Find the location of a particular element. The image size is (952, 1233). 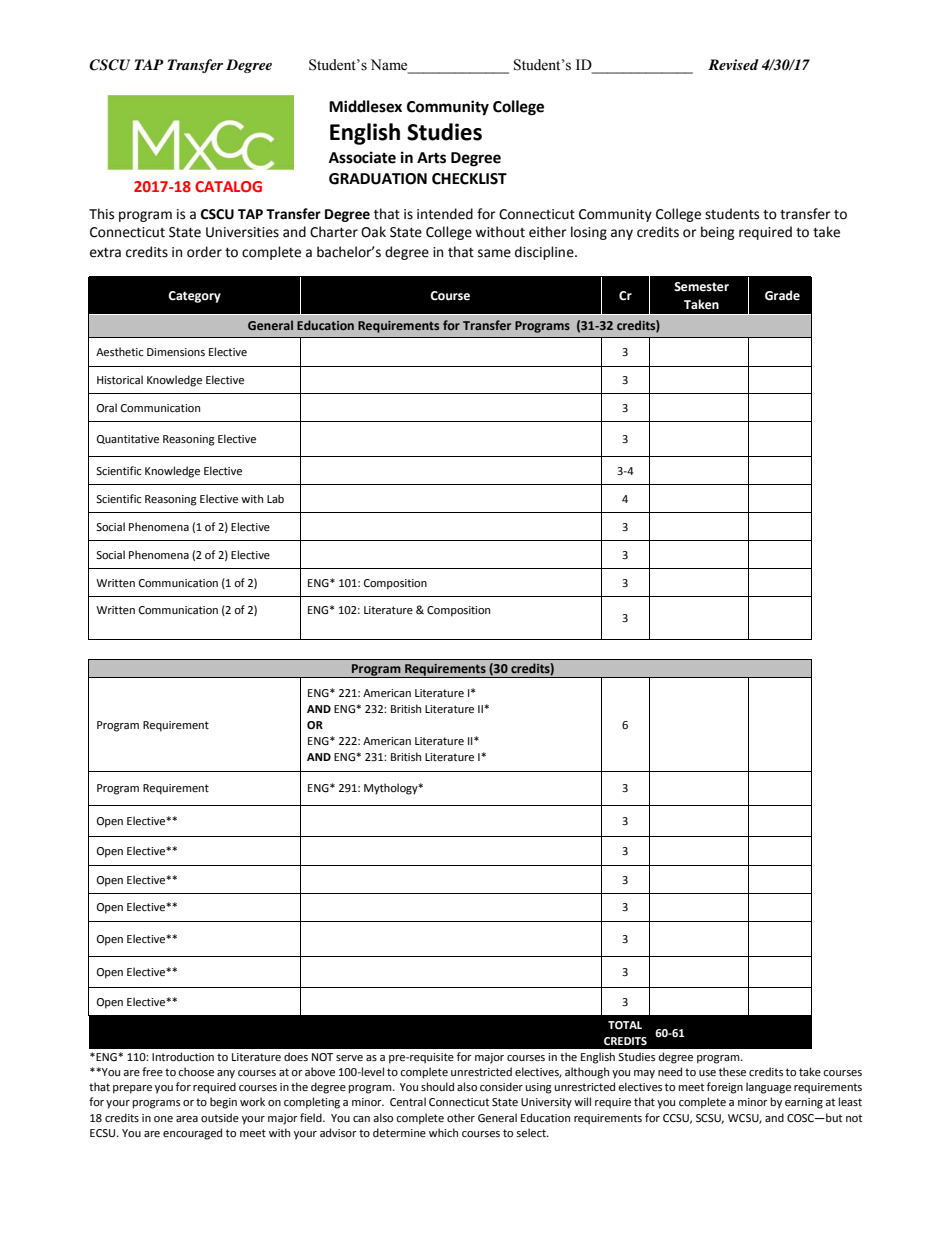

Grade is located at coordinates (782, 295).
